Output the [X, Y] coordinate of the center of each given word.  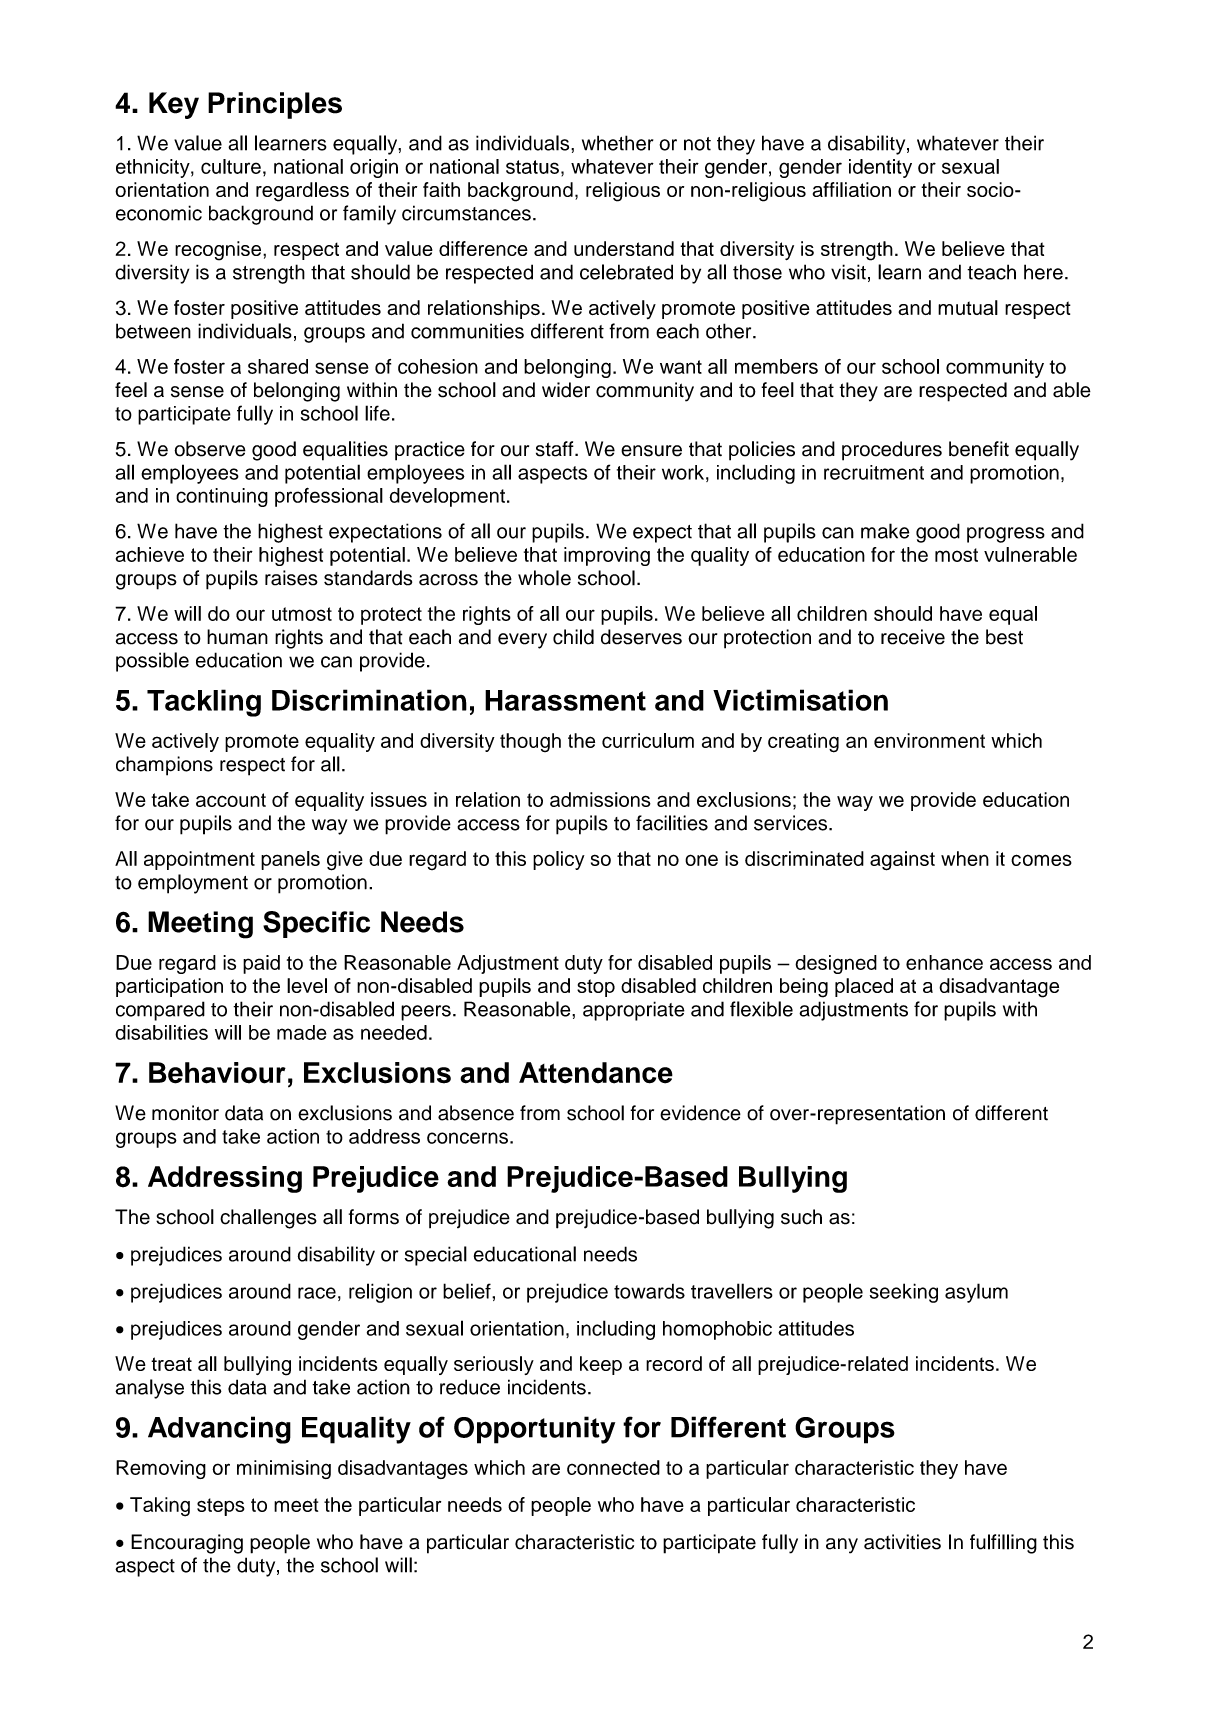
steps [221, 1507]
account [231, 800]
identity [880, 168]
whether [617, 143]
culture [231, 166]
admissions [600, 799]
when [965, 858]
